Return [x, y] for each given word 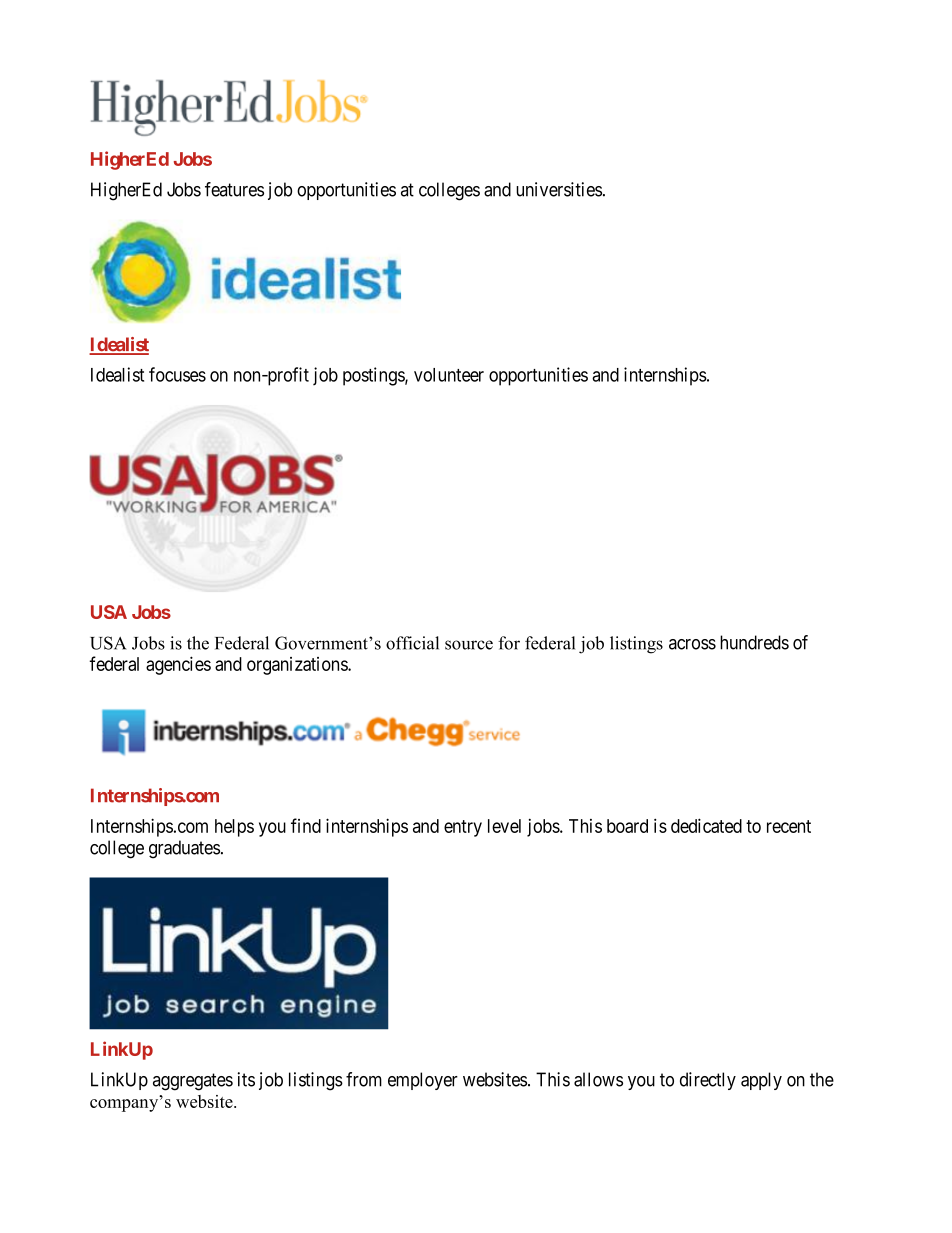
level [504, 826]
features [234, 189]
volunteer [449, 375]
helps [234, 828]
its [246, 1079]
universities [559, 189]
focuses [177, 374]
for [509, 643]
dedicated [706, 825]
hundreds [754, 642]
